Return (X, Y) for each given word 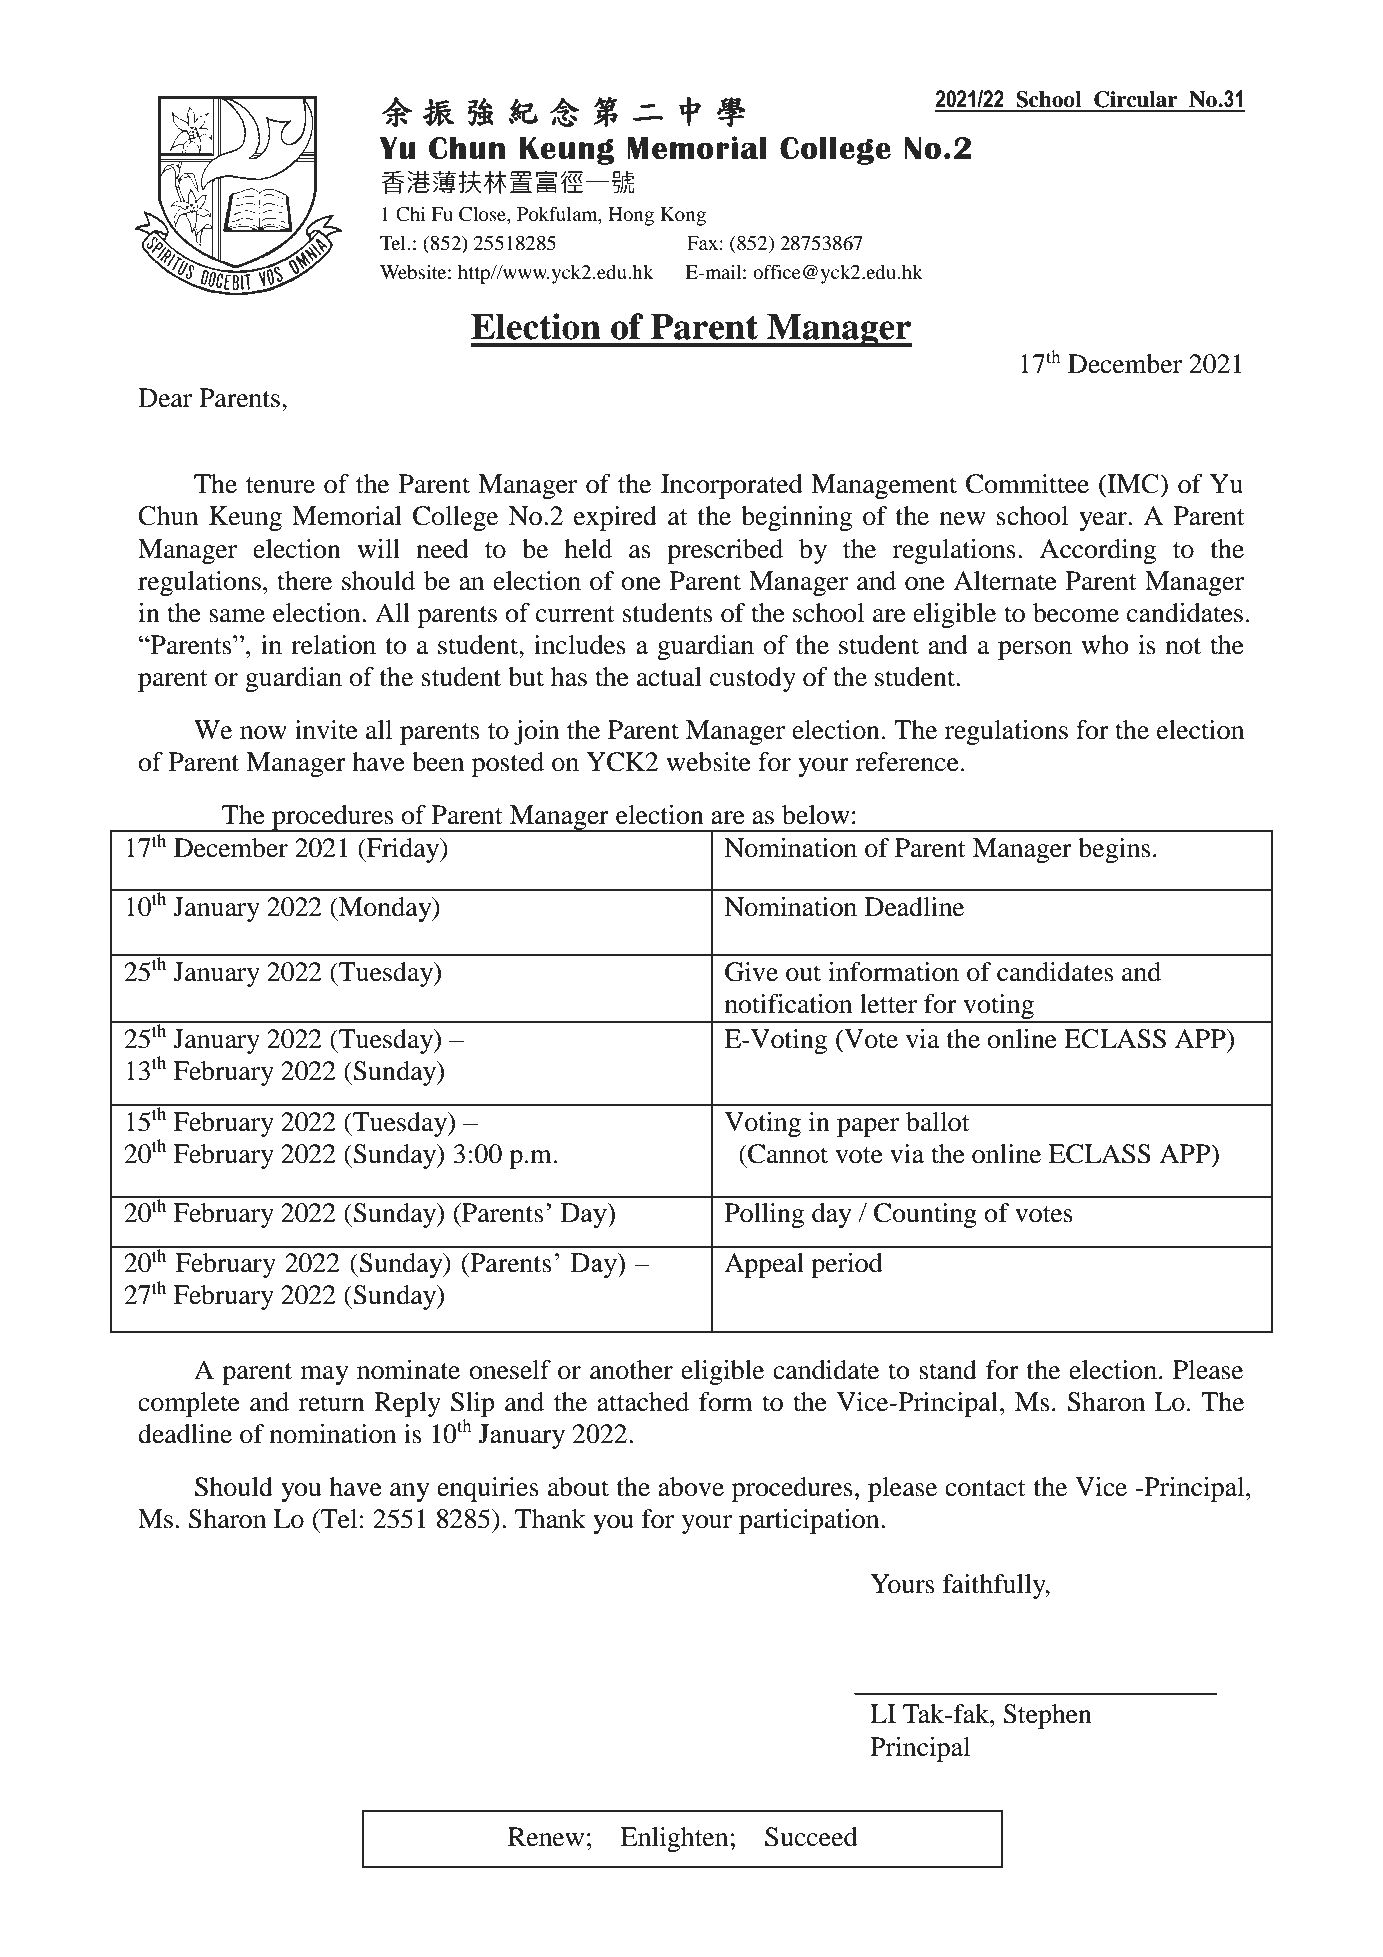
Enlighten (674, 1839)
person (1035, 650)
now (263, 733)
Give (751, 972)
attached (643, 1402)
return (332, 1403)
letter (888, 1004)
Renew (546, 1837)
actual (669, 677)
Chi (411, 214)
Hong (631, 216)
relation (333, 645)
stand (948, 1370)
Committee (1027, 484)
